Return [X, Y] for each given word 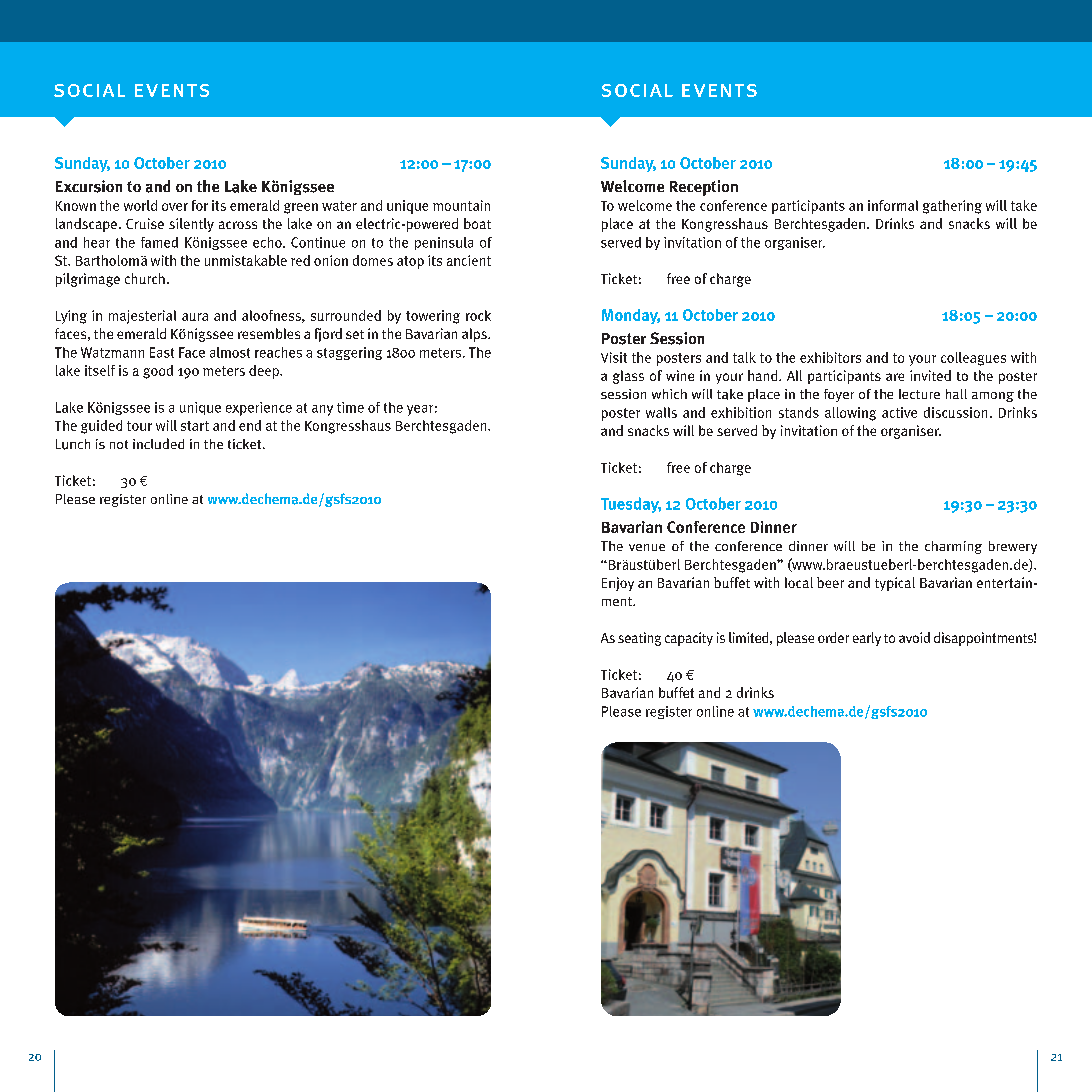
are [895, 377]
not [119, 444]
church [145, 278]
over [175, 207]
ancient [469, 260]
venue [647, 547]
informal [893, 205]
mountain [461, 205]
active [899, 412]
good [158, 372]
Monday [631, 316]
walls [661, 412]
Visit [614, 357]
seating [639, 639]
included [158, 443]
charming [953, 547]
